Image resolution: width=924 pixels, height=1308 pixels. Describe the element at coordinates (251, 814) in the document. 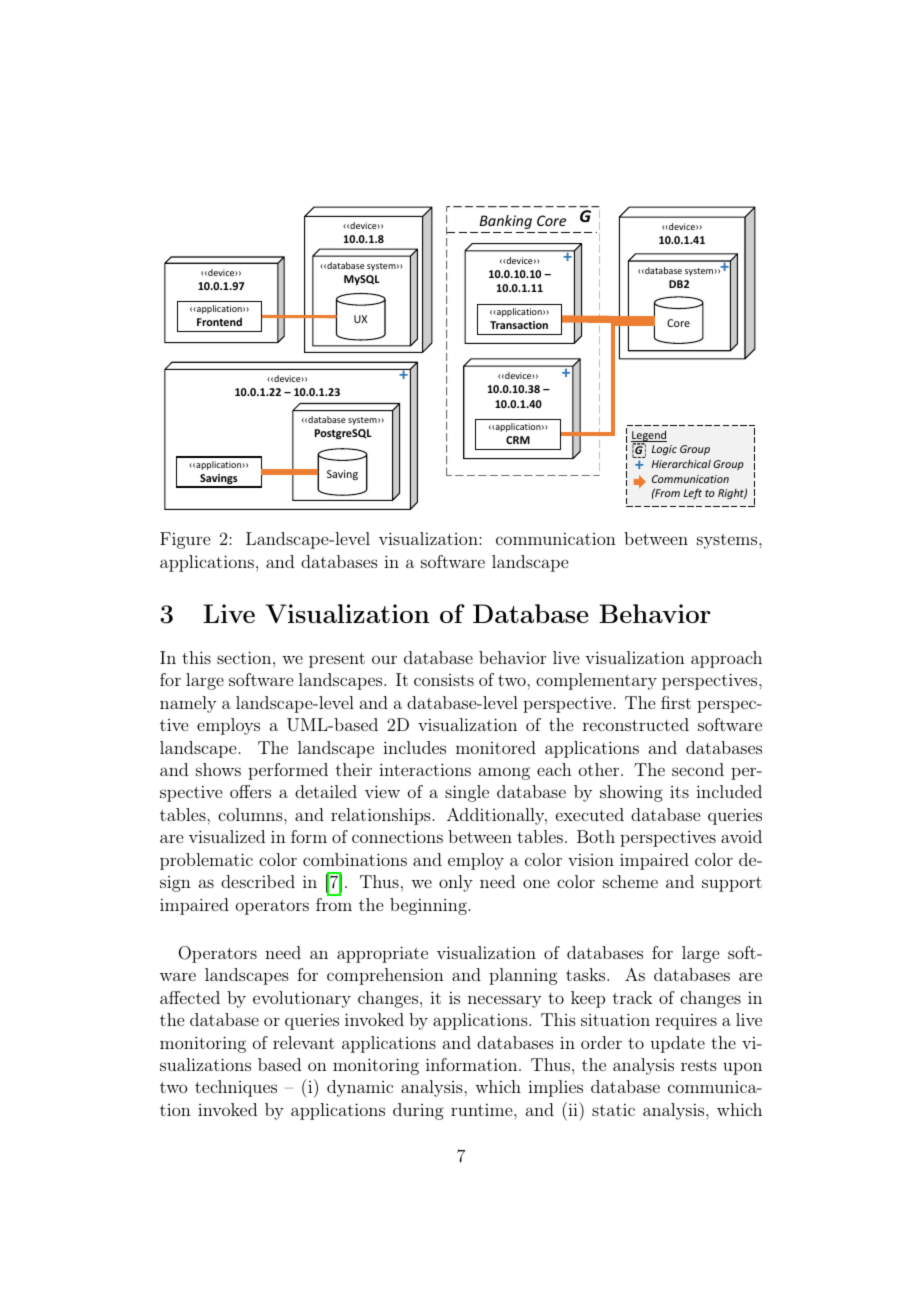

I see `columns` at that location.
